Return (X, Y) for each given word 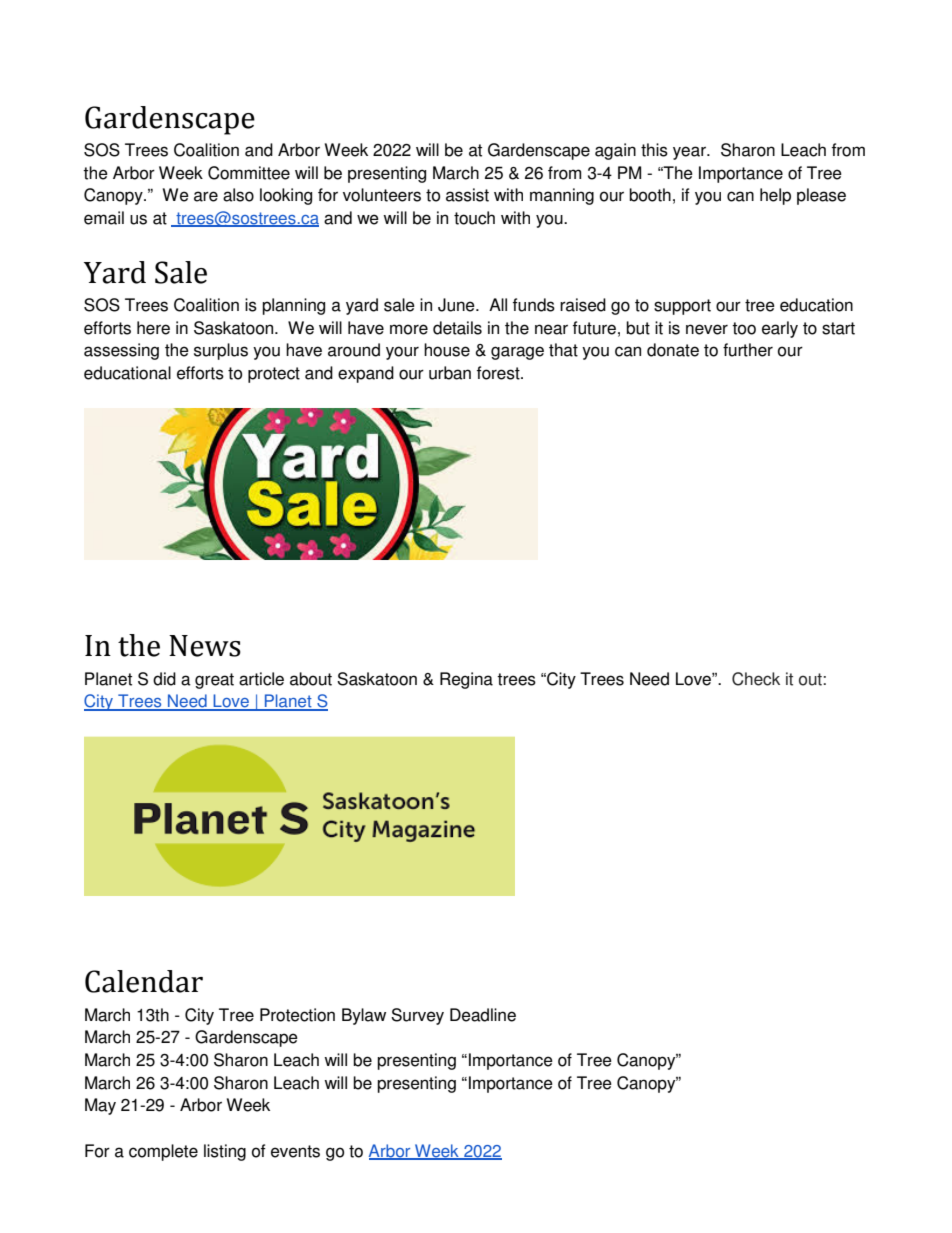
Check (756, 679)
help (775, 196)
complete (163, 1152)
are (206, 196)
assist (467, 195)
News (205, 646)
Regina (466, 680)
